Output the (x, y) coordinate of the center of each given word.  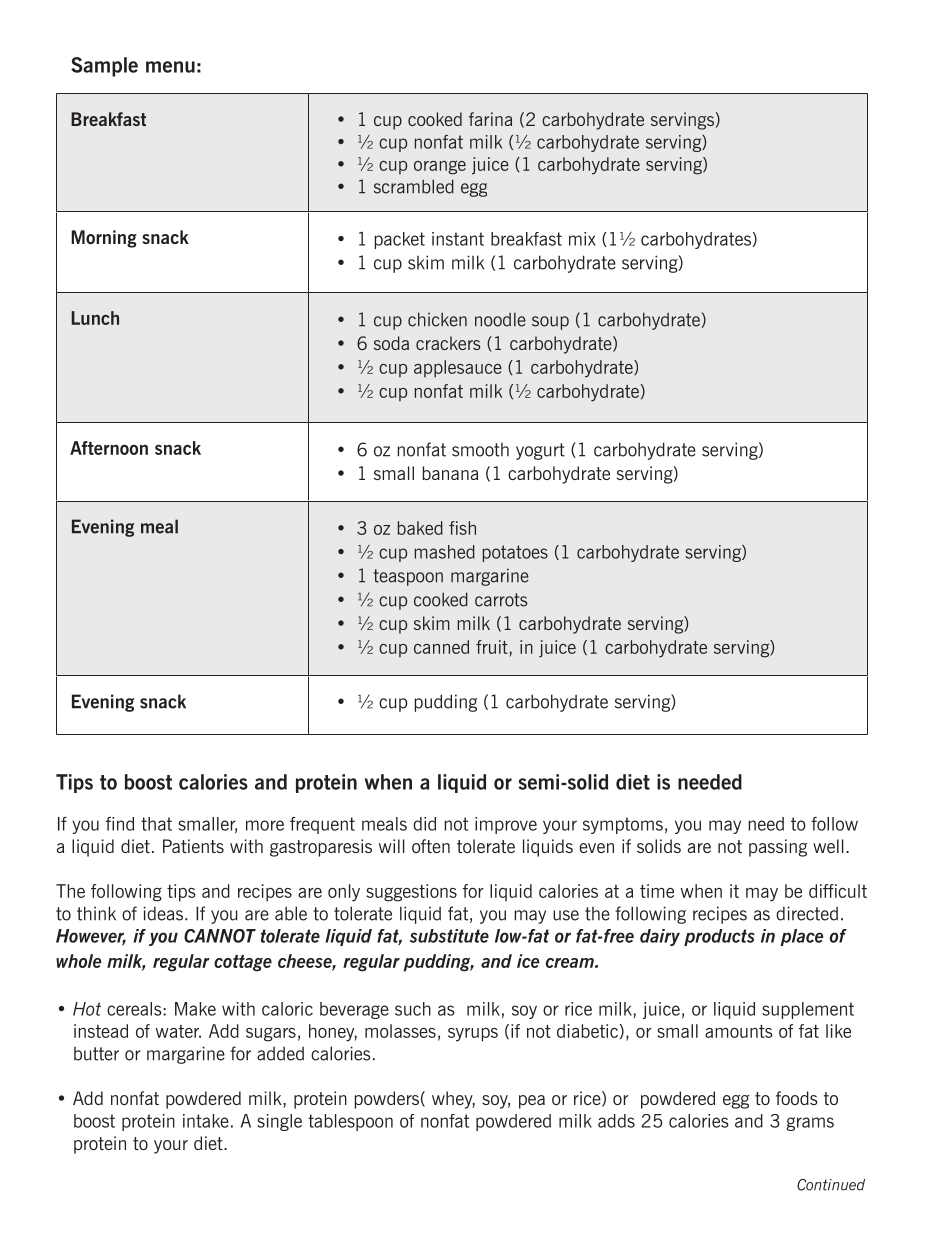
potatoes (515, 553)
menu (170, 67)
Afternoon (109, 448)
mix (582, 239)
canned (441, 647)
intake (206, 1121)
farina (490, 119)
